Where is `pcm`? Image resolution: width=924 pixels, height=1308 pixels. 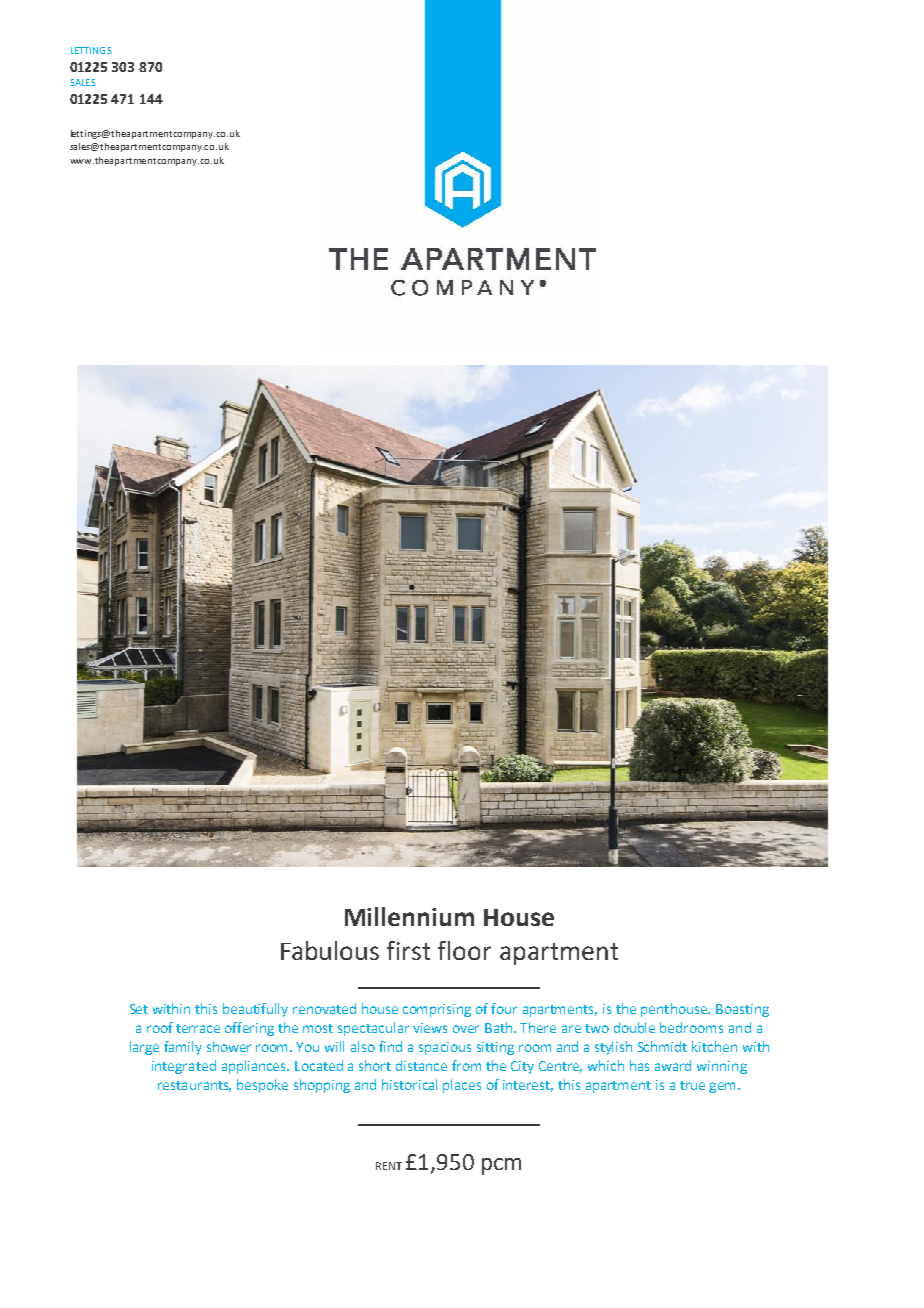 pcm is located at coordinates (501, 1166).
